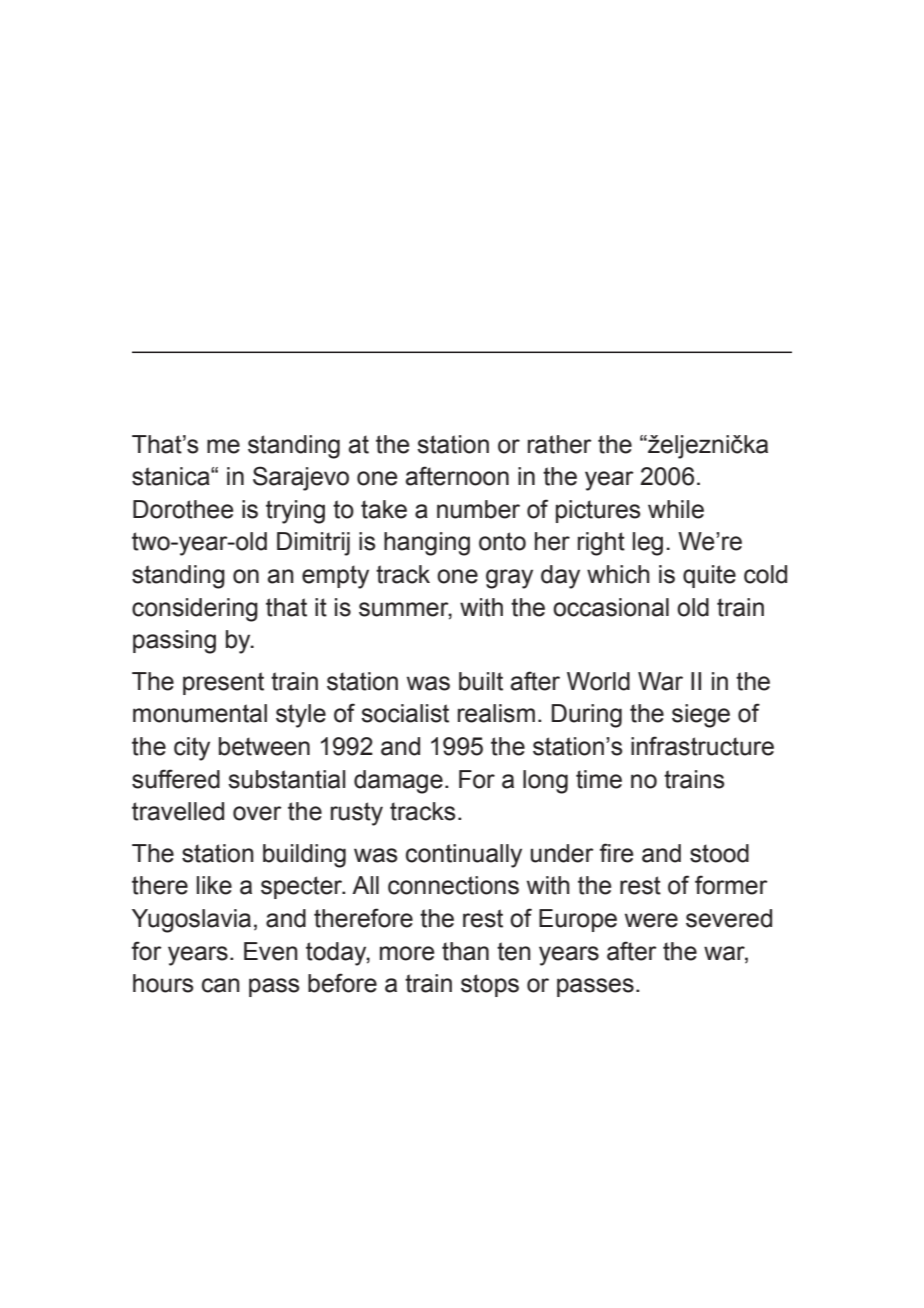  I want to click on over, so click(257, 813).
